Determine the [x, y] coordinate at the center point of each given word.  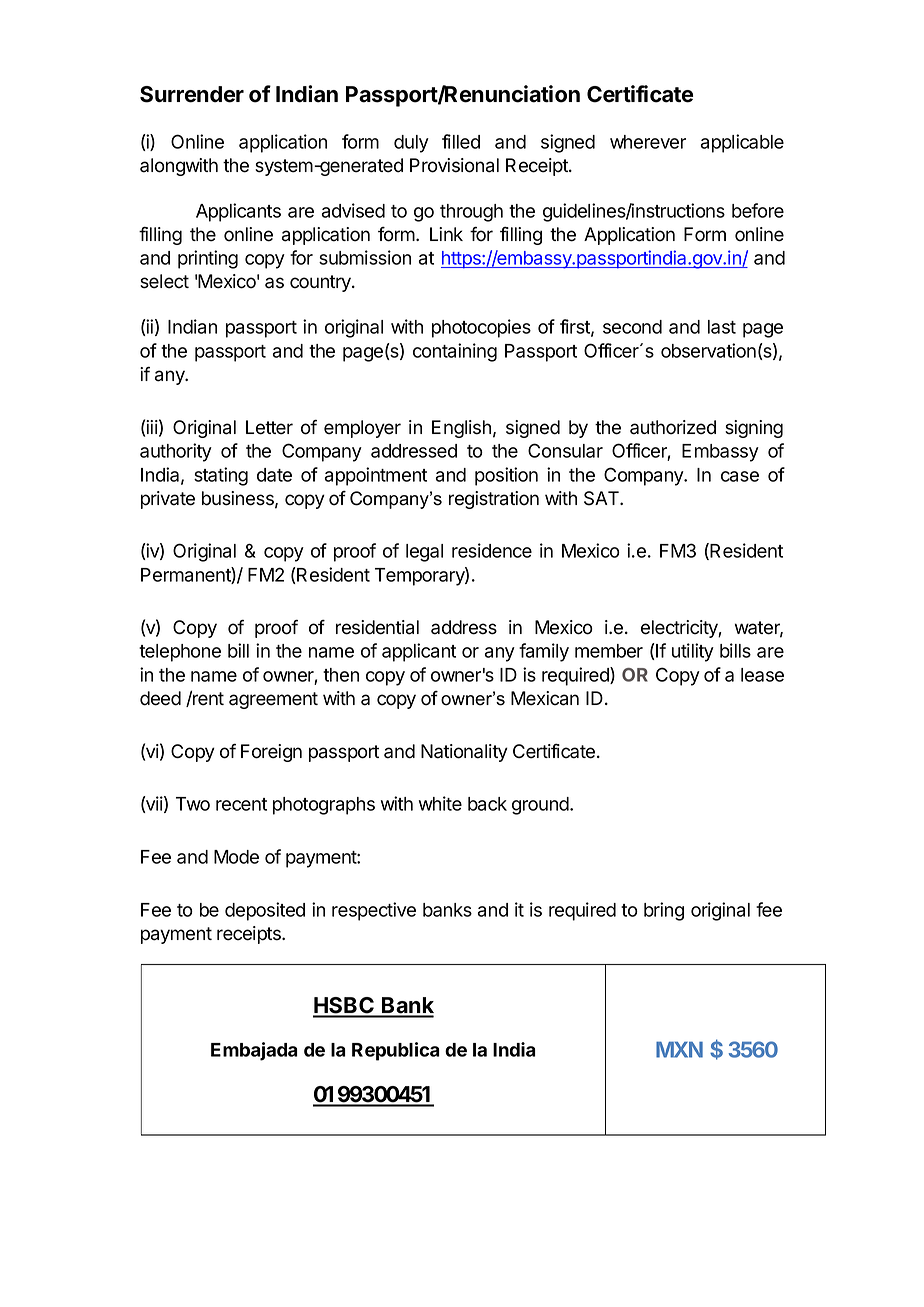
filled [461, 141]
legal [424, 553]
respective [374, 911]
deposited [265, 911]
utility [693, 652]
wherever [648, 142]
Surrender [192, 94]
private [168, 500]
